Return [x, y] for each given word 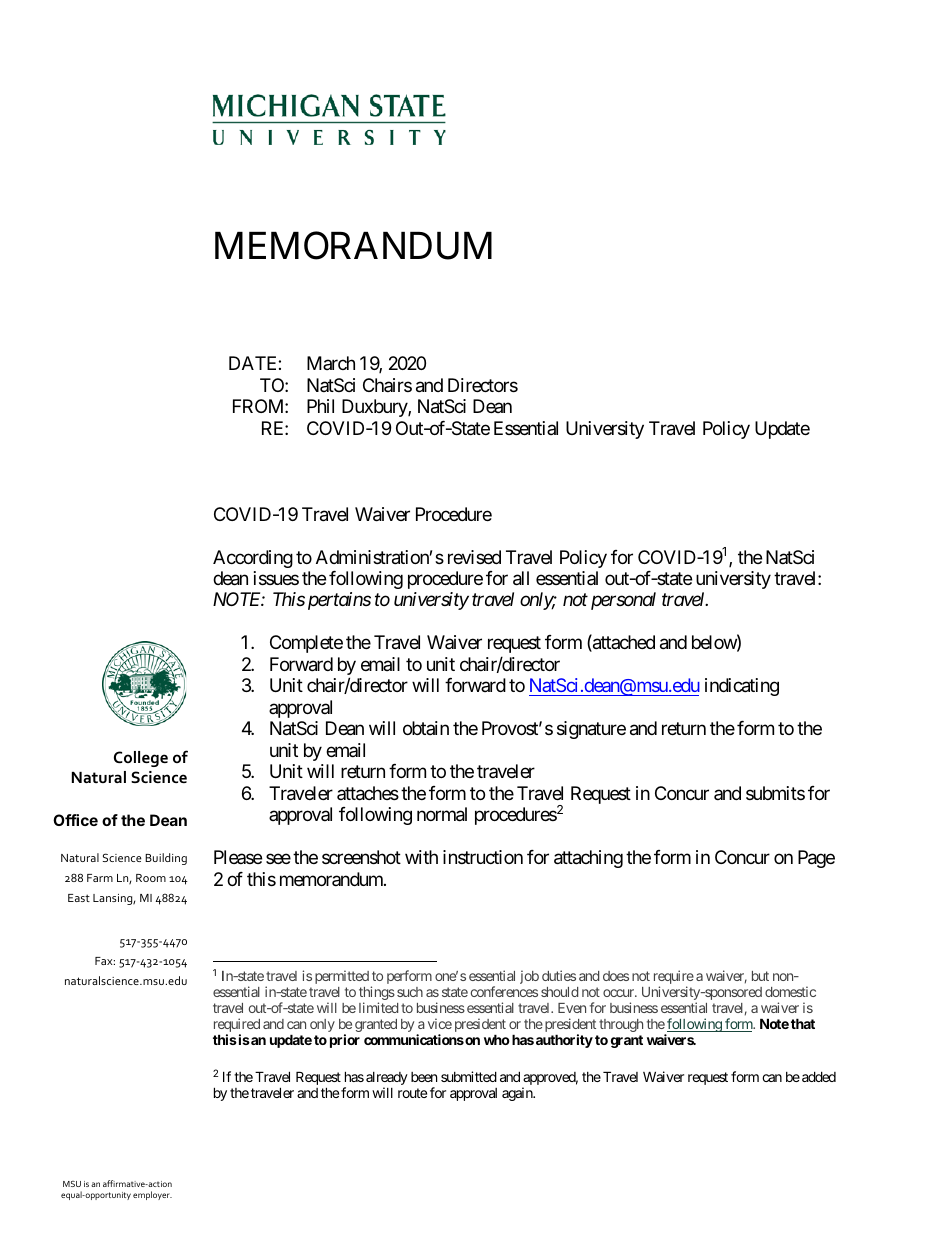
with [421, 857]
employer [152, 1195]
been [424, 1077]
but [760, 976]
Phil [320, 406]
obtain [426, 728]
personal [623, 601]
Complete [306, 644]
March [331, 363]
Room [151, 878]
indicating [742, 687]
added [819, 1076]
